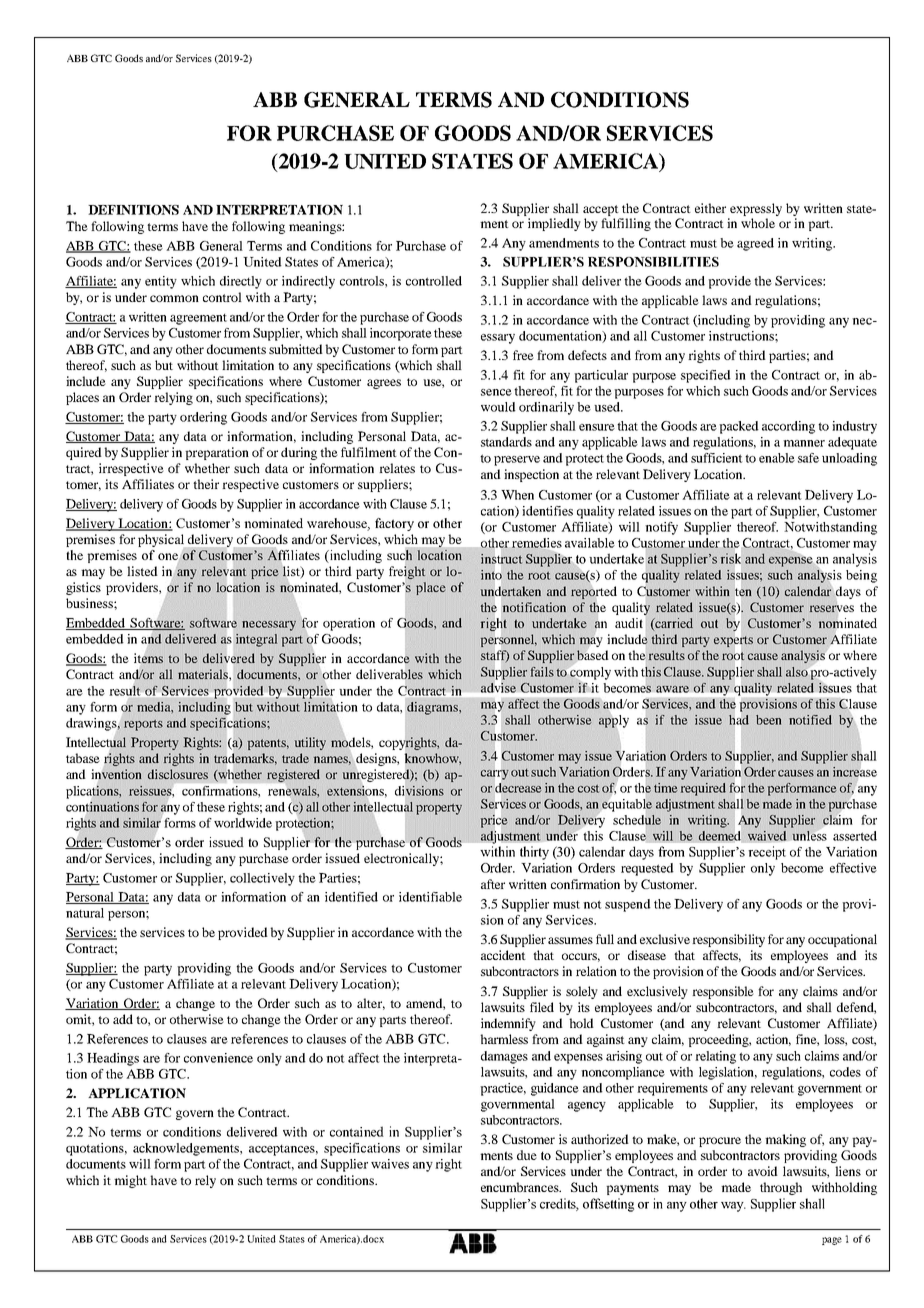  I want to click on agreed, so click(755, 244).
